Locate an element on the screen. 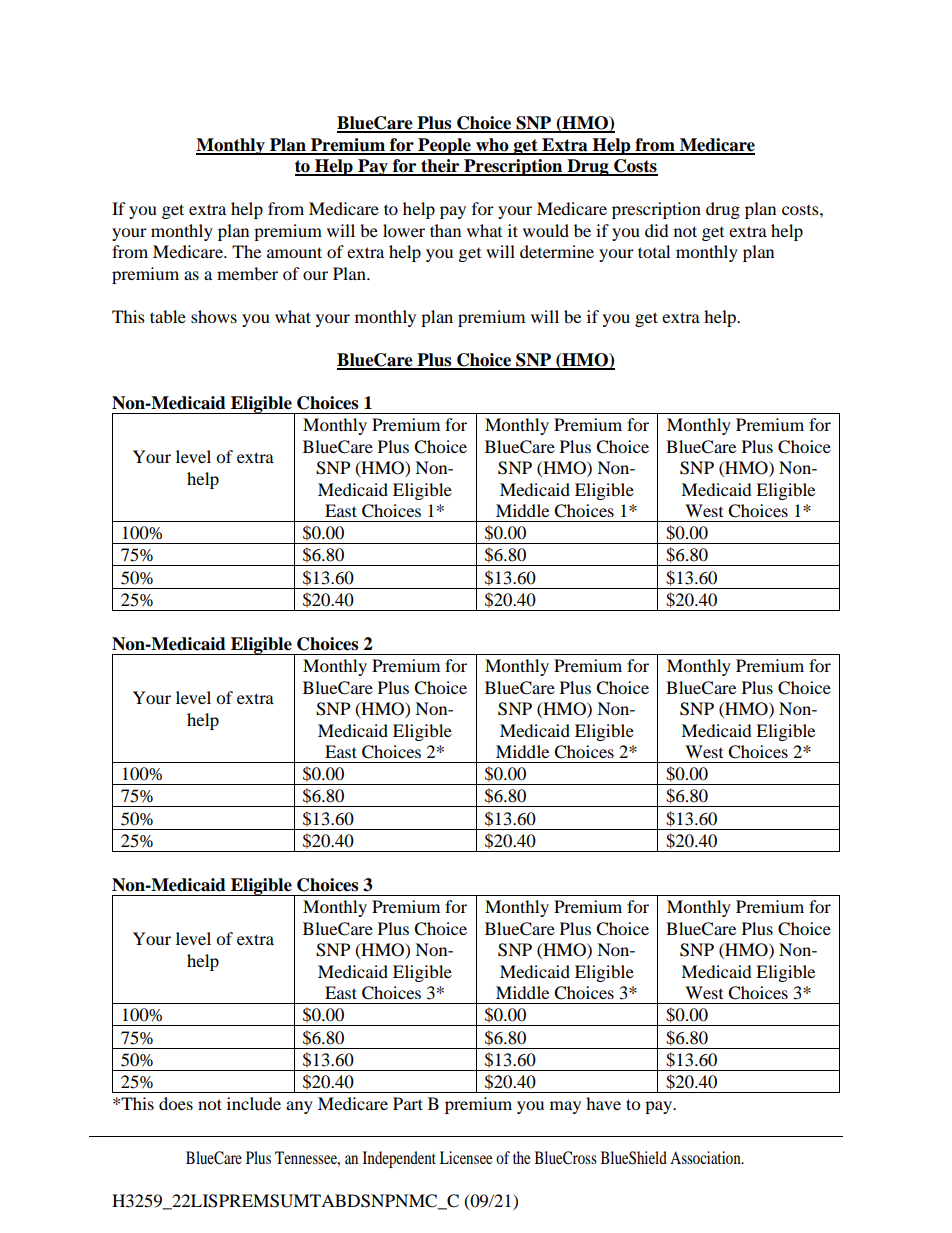 The width and height of the screenshot is (952, 1233). did is located at coordinates (657, 230).
